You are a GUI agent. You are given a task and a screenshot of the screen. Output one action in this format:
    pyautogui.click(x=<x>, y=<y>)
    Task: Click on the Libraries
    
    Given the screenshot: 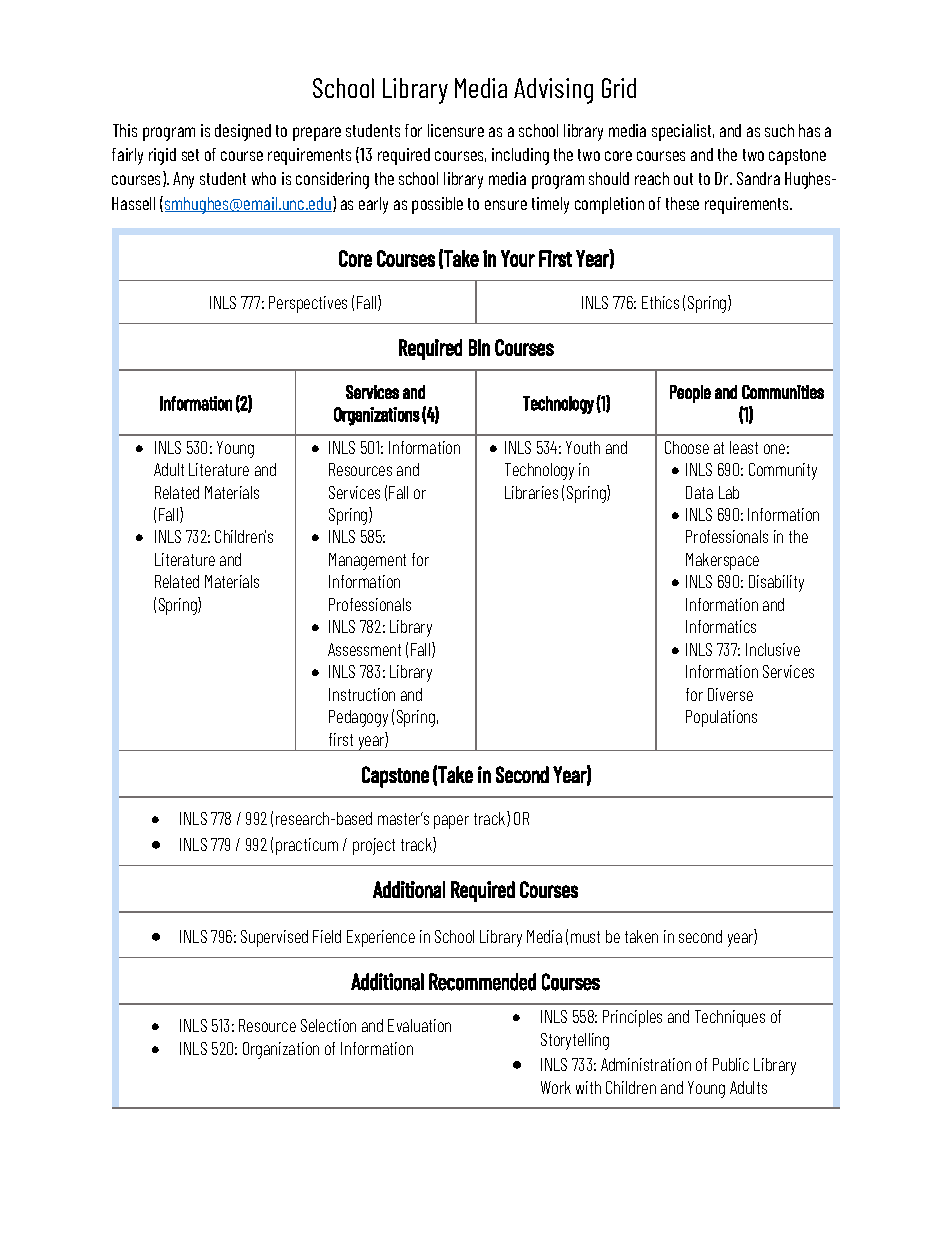 What is the action you would take?
    pyautogui.click(x=531, y=492)
